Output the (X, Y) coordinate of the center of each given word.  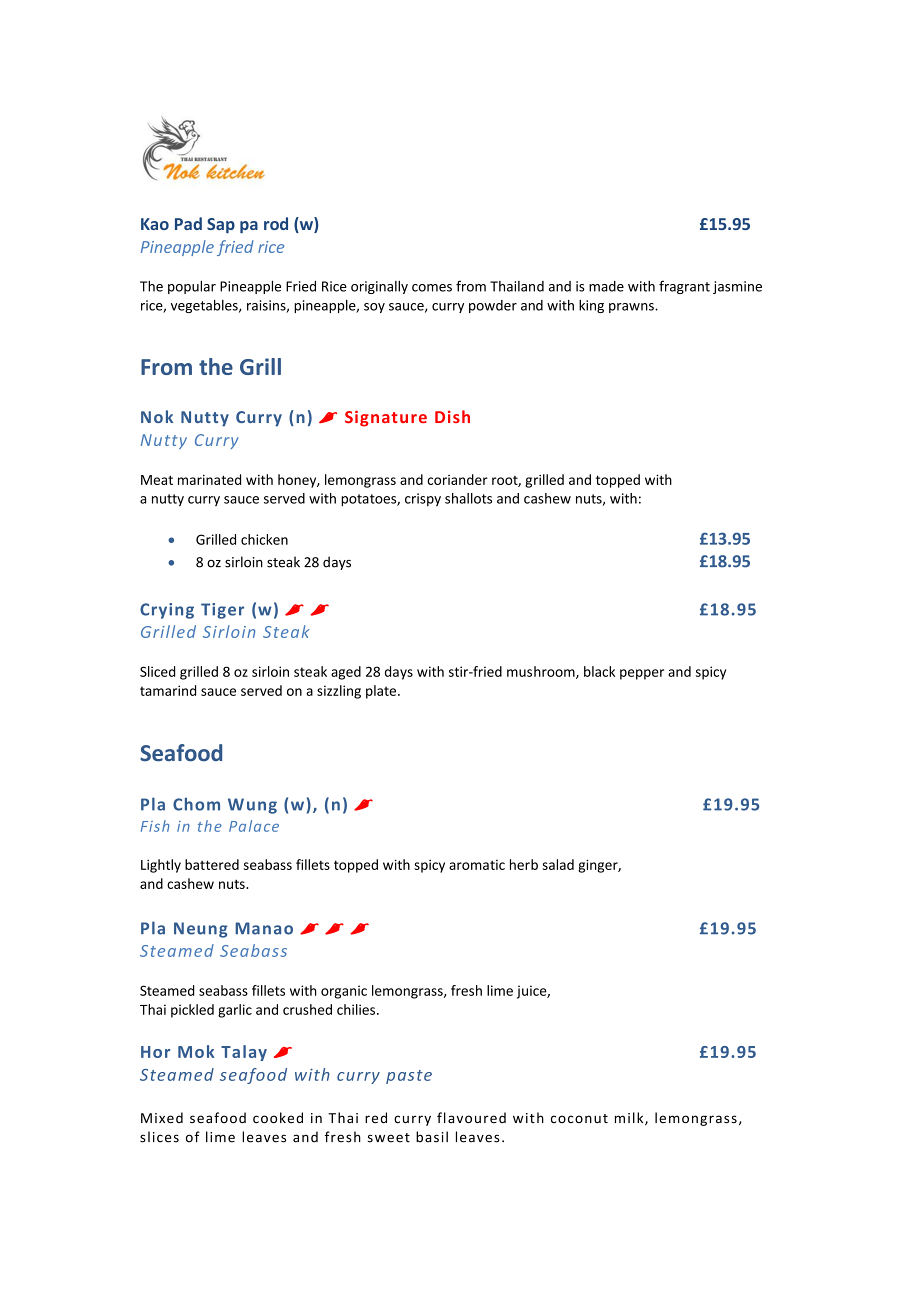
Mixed (162, 1118)
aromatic (477, 865)
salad (558, 864)
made (606, 286)
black (599, 671)
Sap (221, 226)
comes (432, 288)
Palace (254, 826)
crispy (423, 499)
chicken (264, 539)
